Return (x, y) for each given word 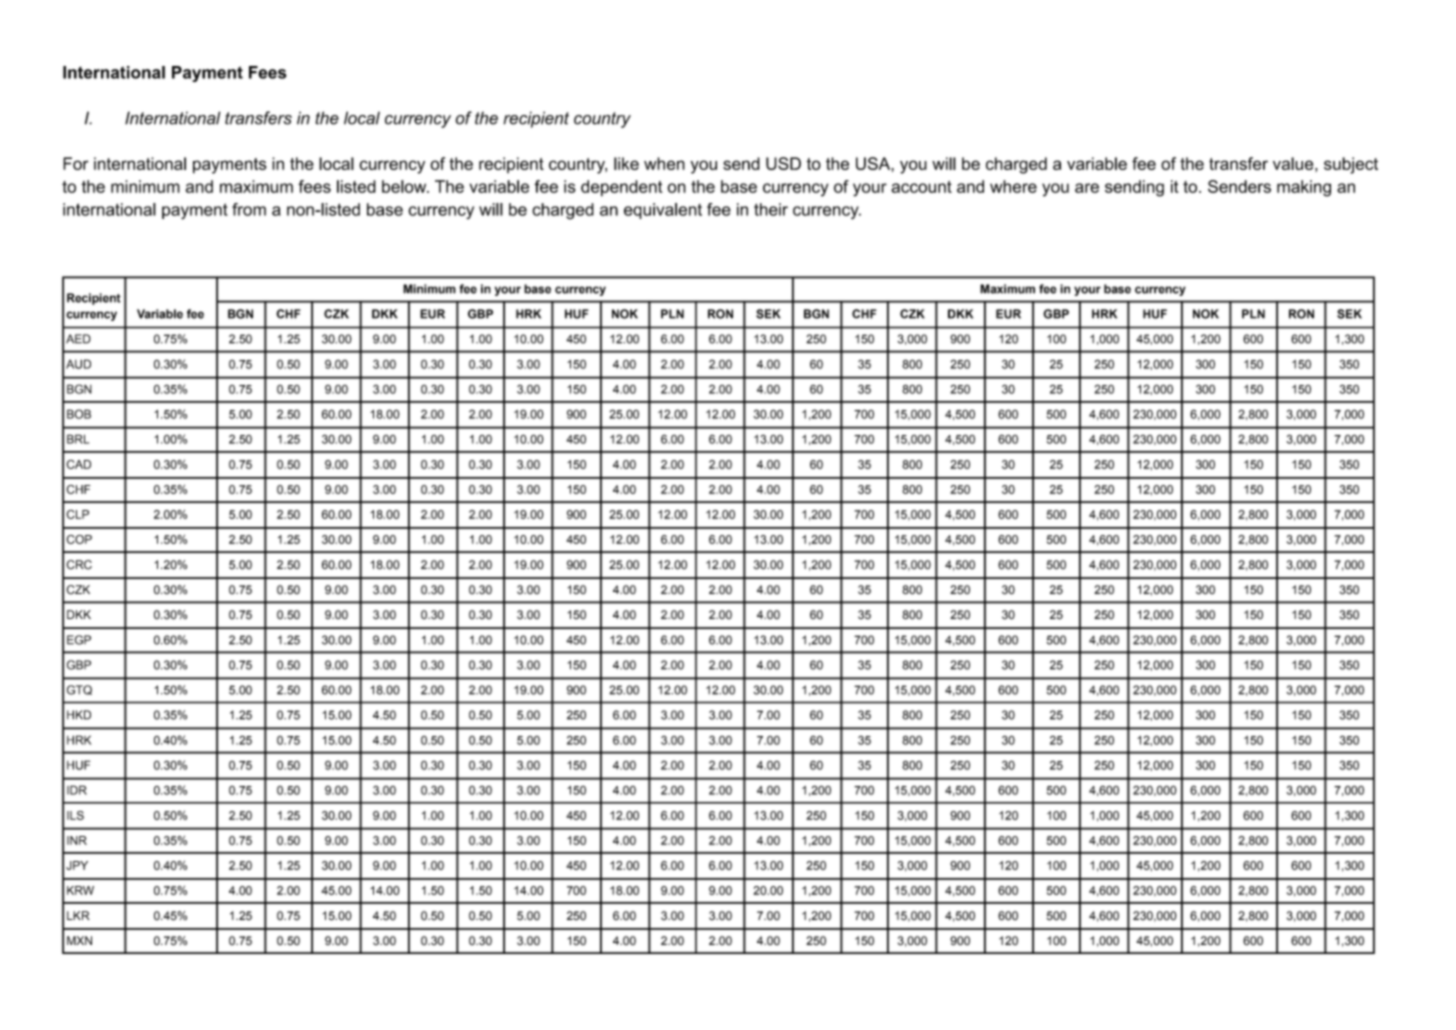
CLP (77, 514)
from (249, 209)
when (664, 163)
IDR (77, 790)
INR (77, 840)
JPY (77, 865)
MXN (79, 940)
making (1304, 188)
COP (79, 539)
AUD (78, 364)
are (1087, 188)
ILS (75, 815)
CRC (79, 565)
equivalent (663, 211)
